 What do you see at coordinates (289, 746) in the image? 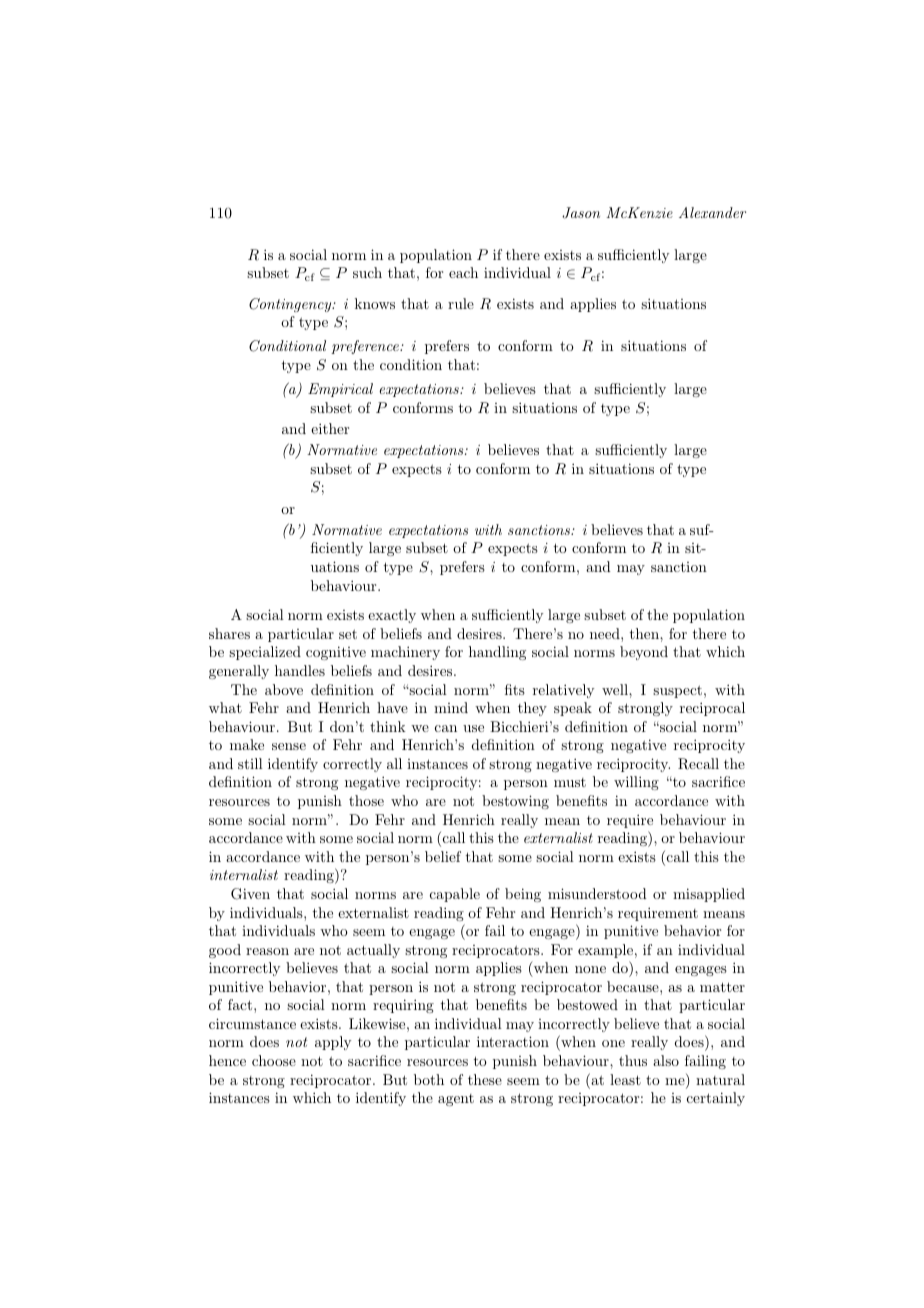
I see `sense` at bounding box center [289, 746].
